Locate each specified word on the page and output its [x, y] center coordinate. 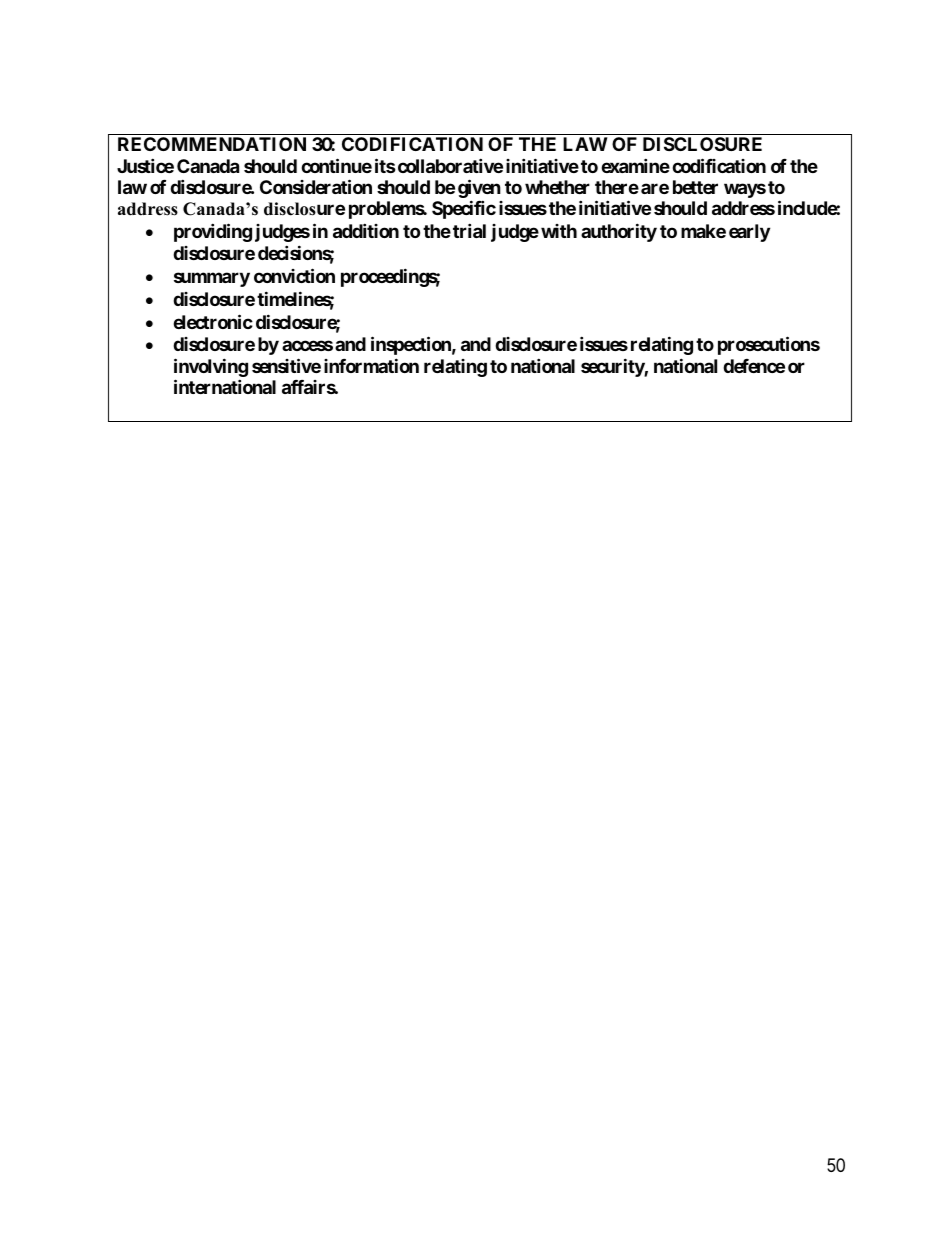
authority [619, 233]
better [695, 187]
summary [212, 279]
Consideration [316, 186]
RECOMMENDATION [212, 144]
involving [211, 367]
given [479, 190]
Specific [464, 210]
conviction [294, 275]
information [371, 365]
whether [557, 187]
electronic [213, 321]
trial [469, 231]
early [749, 233]
